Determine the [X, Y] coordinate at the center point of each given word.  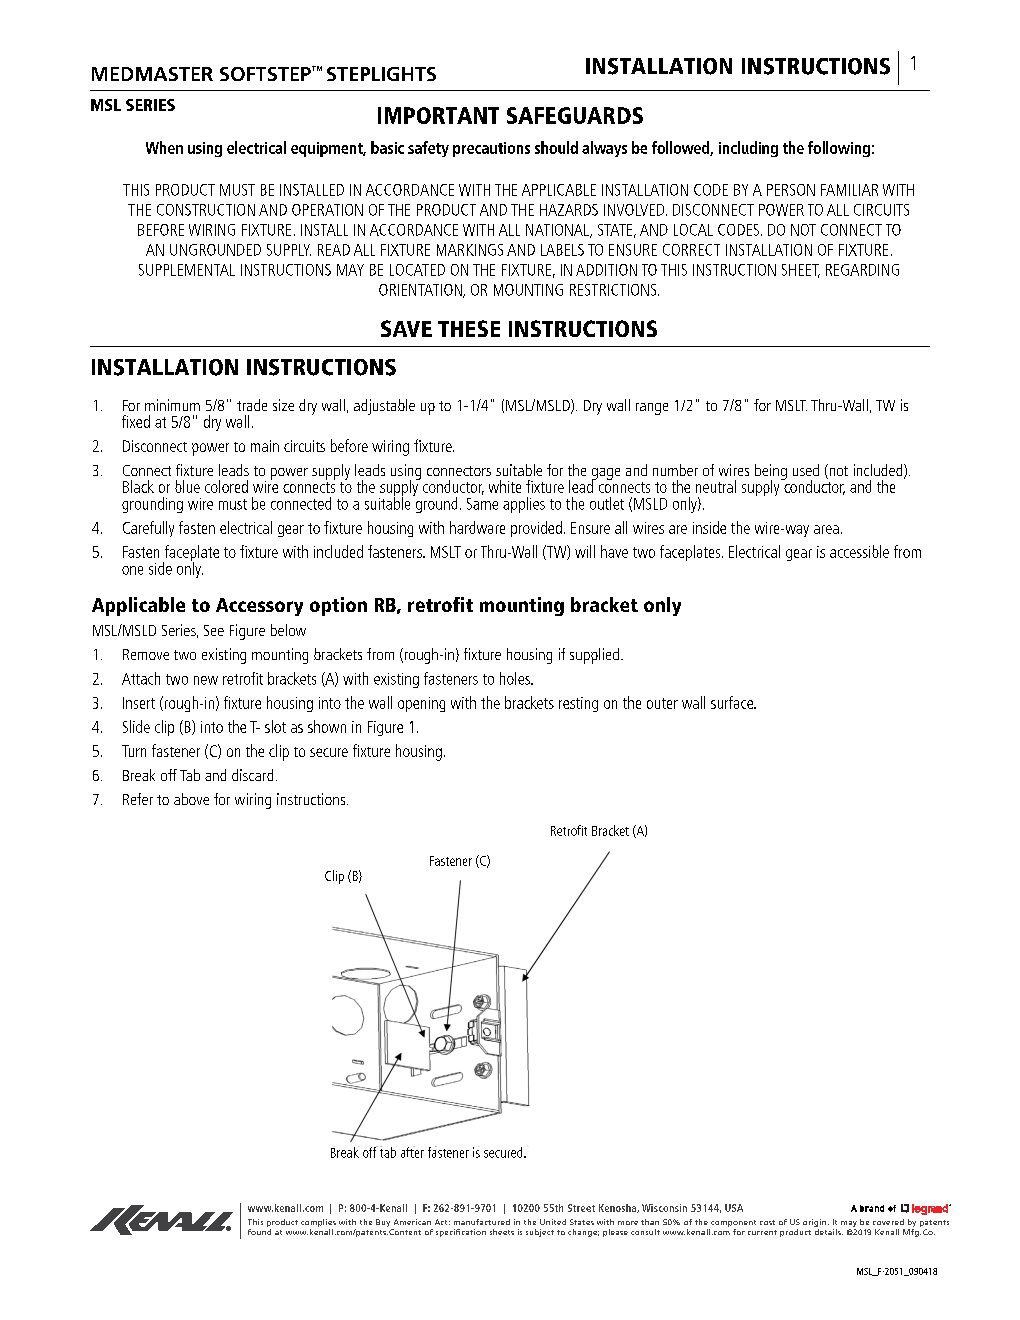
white [505, 486]
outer [662, 703]
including [748, 149]
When [164, 147]
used [806, 470]
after [412, 1152]
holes [516, 678]
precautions [491, 149]
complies [318, 1223]
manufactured [482, 1222]
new [206, 680]
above [191, 799]
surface [733, 702]
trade [252, 405]
